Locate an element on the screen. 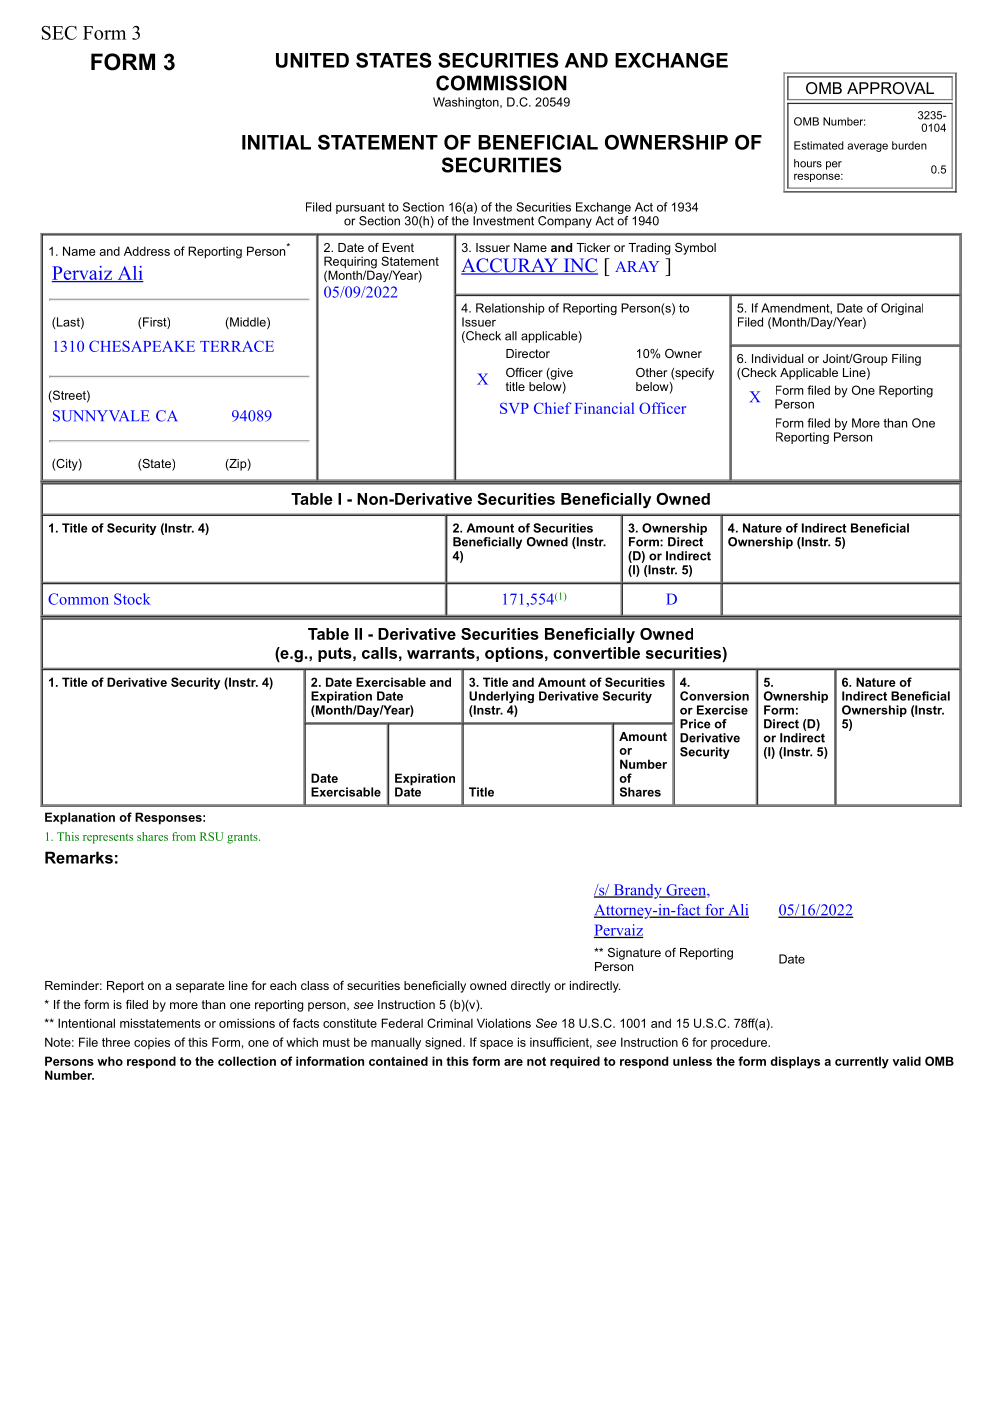 The height and width of the screenshot is (1418, 1002). INITIAL is located at coordinates (276, 142).
